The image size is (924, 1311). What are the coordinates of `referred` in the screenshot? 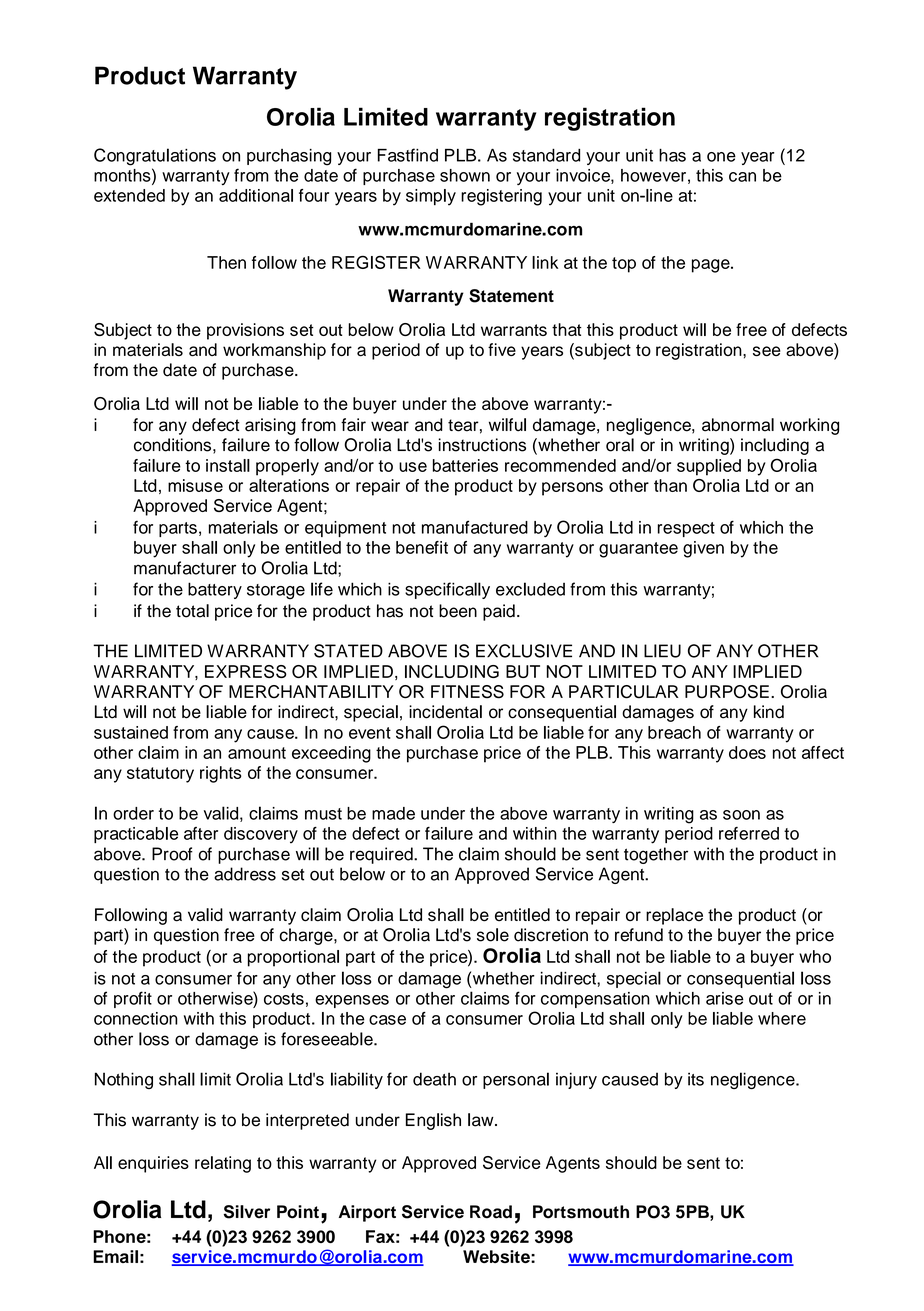 It's located at (749, 833).
